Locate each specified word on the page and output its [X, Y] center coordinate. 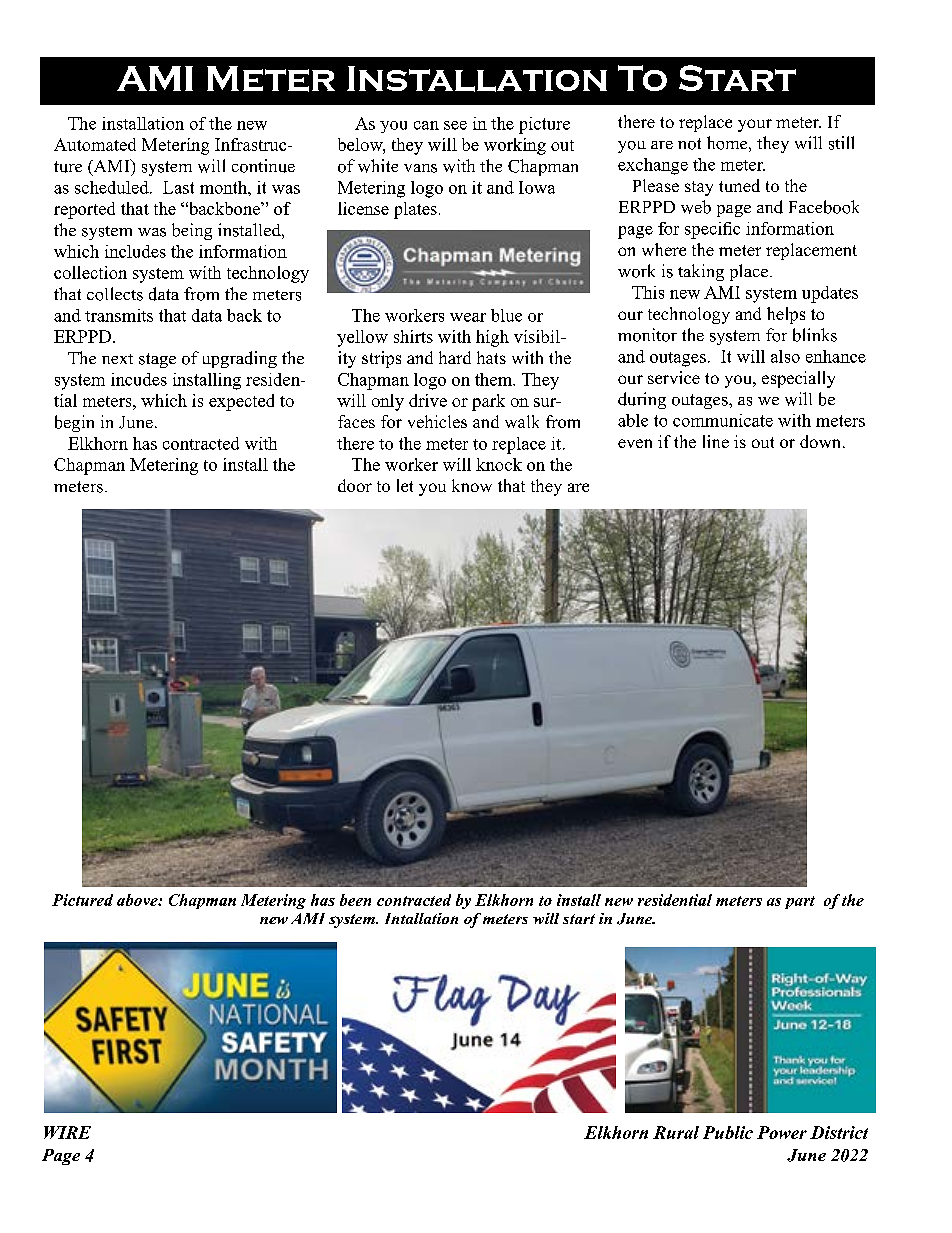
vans [420, 168]
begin [74, 423]
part [800, 902]
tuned [739, 185]
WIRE [67, 1132]
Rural [676, 1132]
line [716, 441]
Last [178, 187]
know [472, 485]
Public [728, 1132]
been [355, 900]
